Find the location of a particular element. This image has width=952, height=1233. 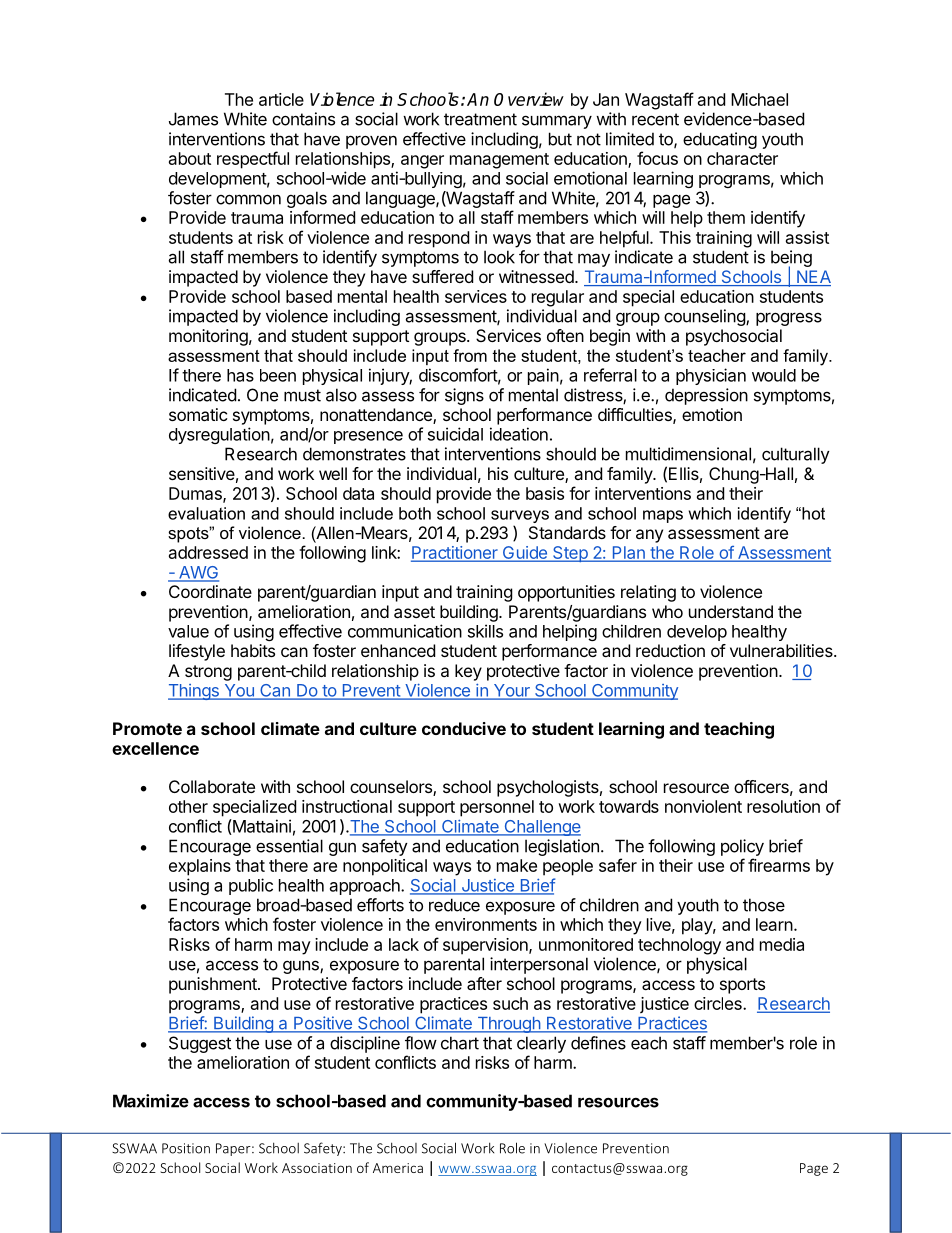

reduce is located at coordinates (454, 905).
